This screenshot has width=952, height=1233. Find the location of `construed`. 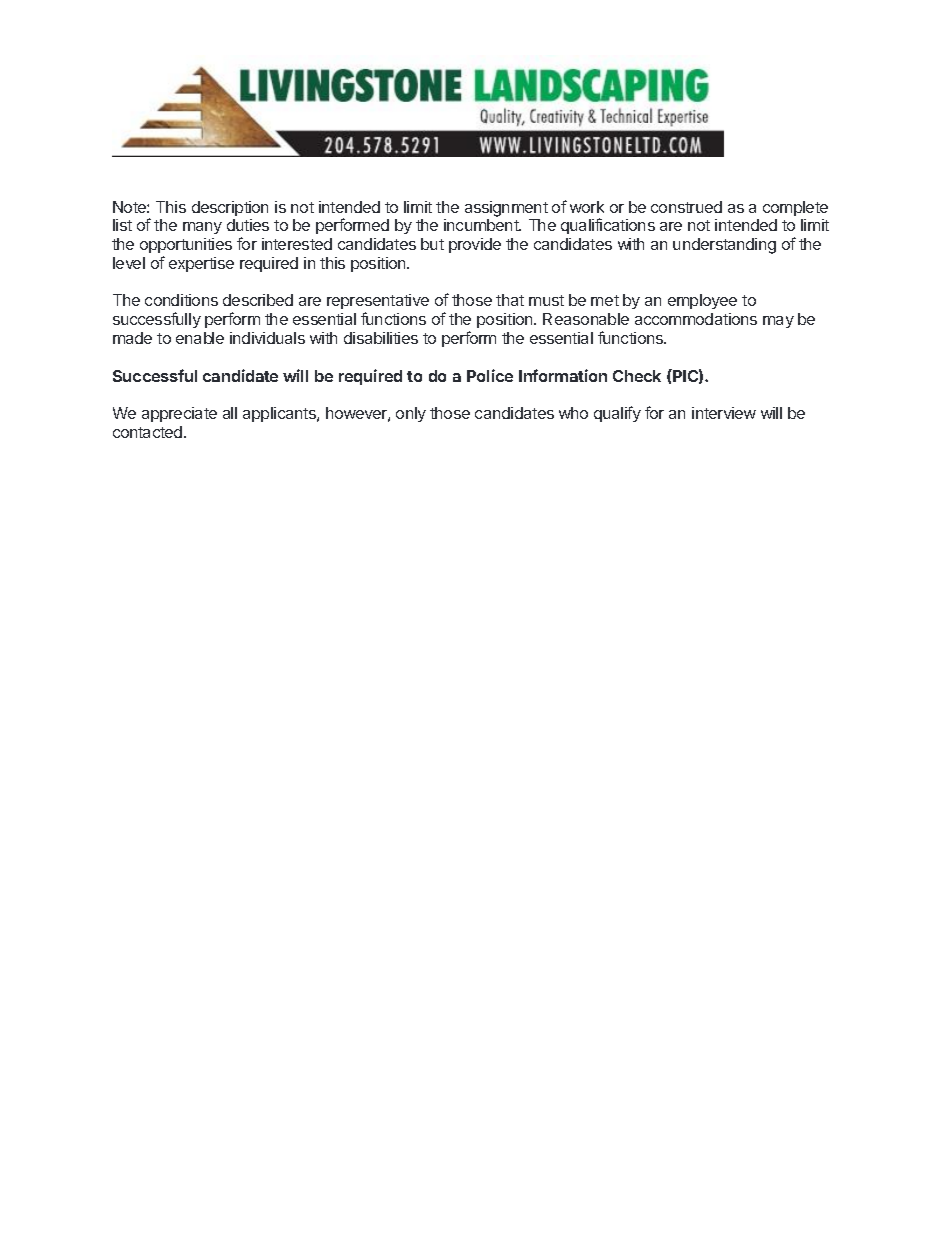

construed is located at coordinates (686, 207).
